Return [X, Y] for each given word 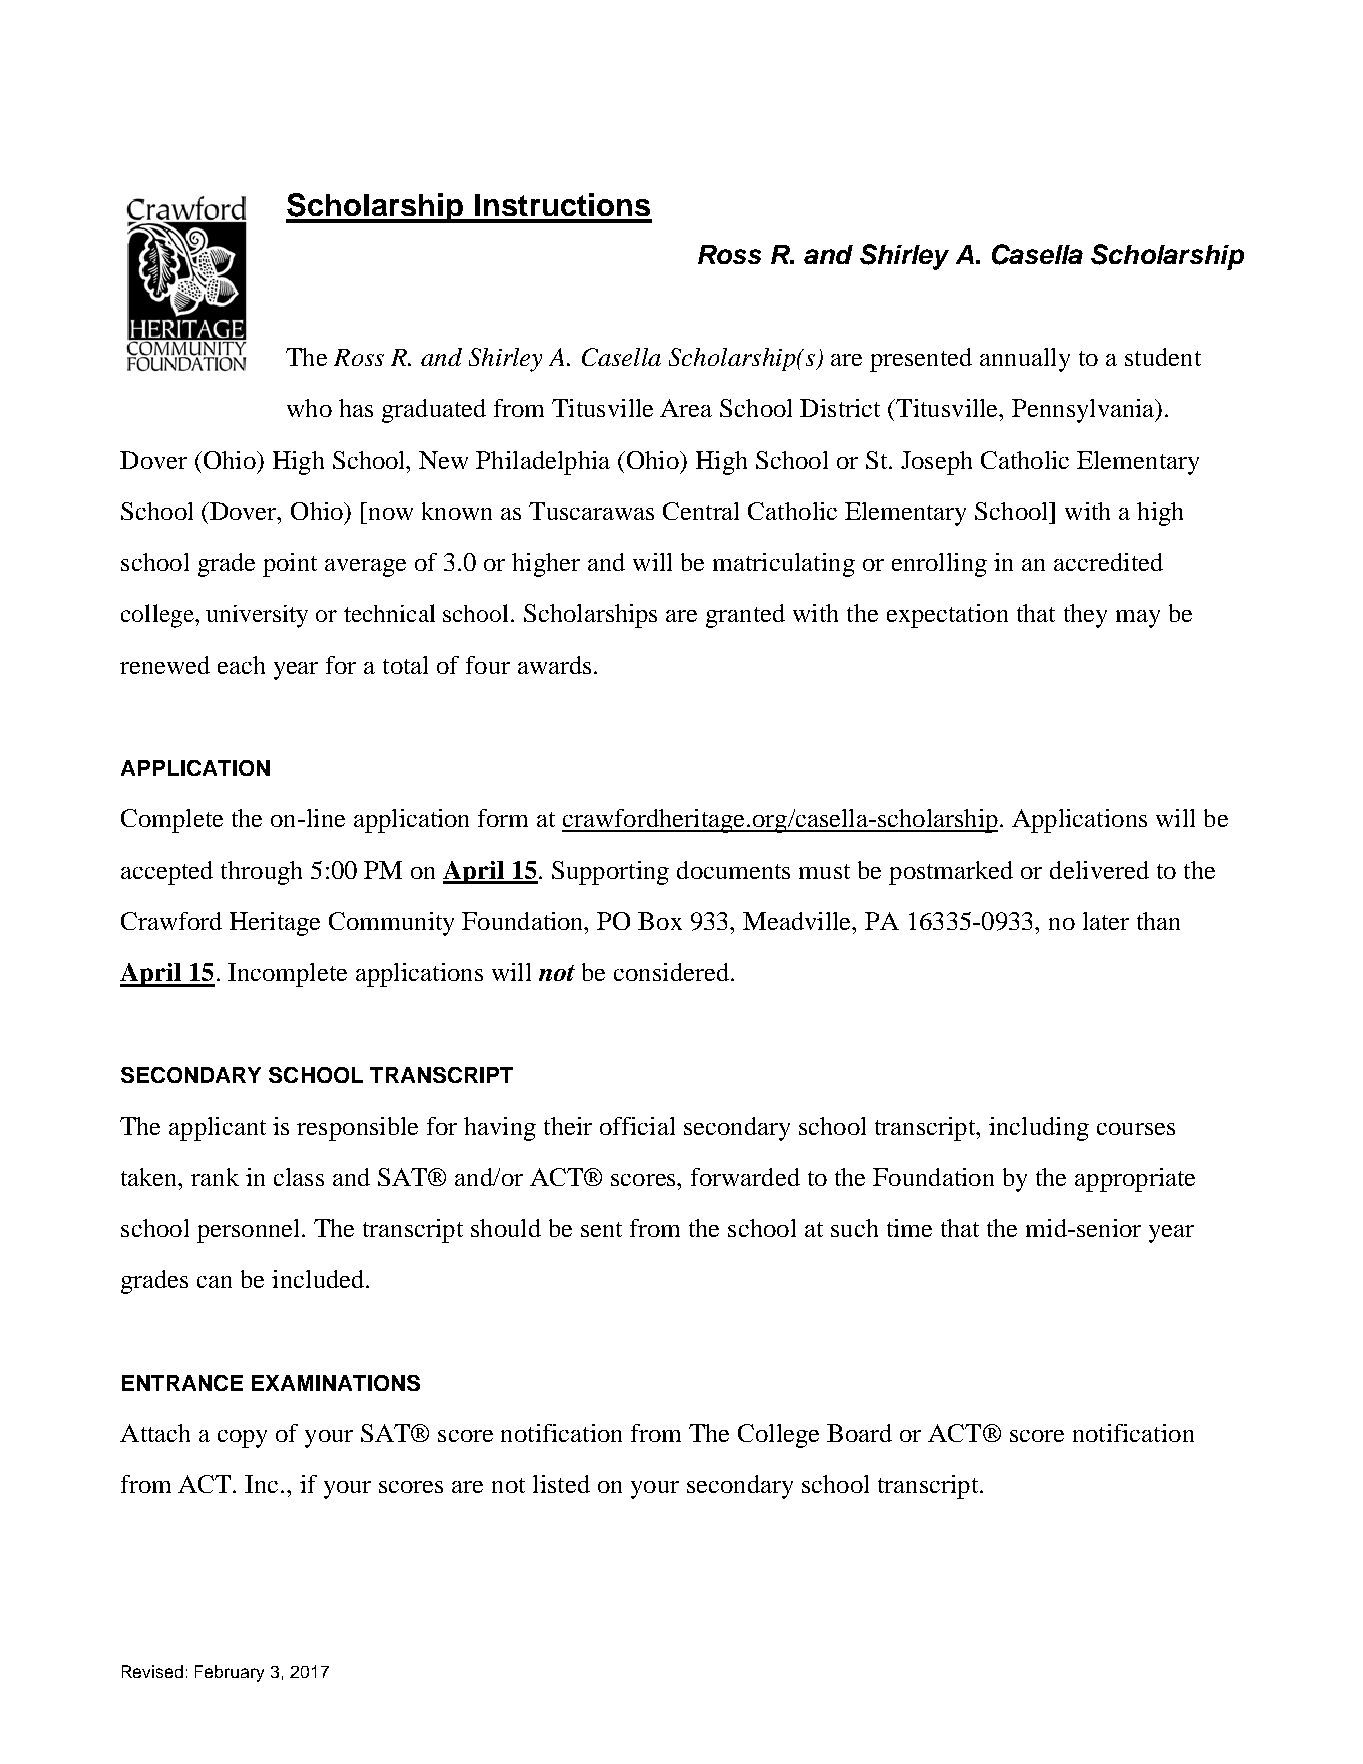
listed [561, 1484]
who [309, 408]
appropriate [1135, 1180]
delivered [1099, 870]
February [229, 1673]
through [261, 873]
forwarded [745, 1177]
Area [686, 408]
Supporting [610, 873]
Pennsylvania [1084, 411]
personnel [250, 1231]
